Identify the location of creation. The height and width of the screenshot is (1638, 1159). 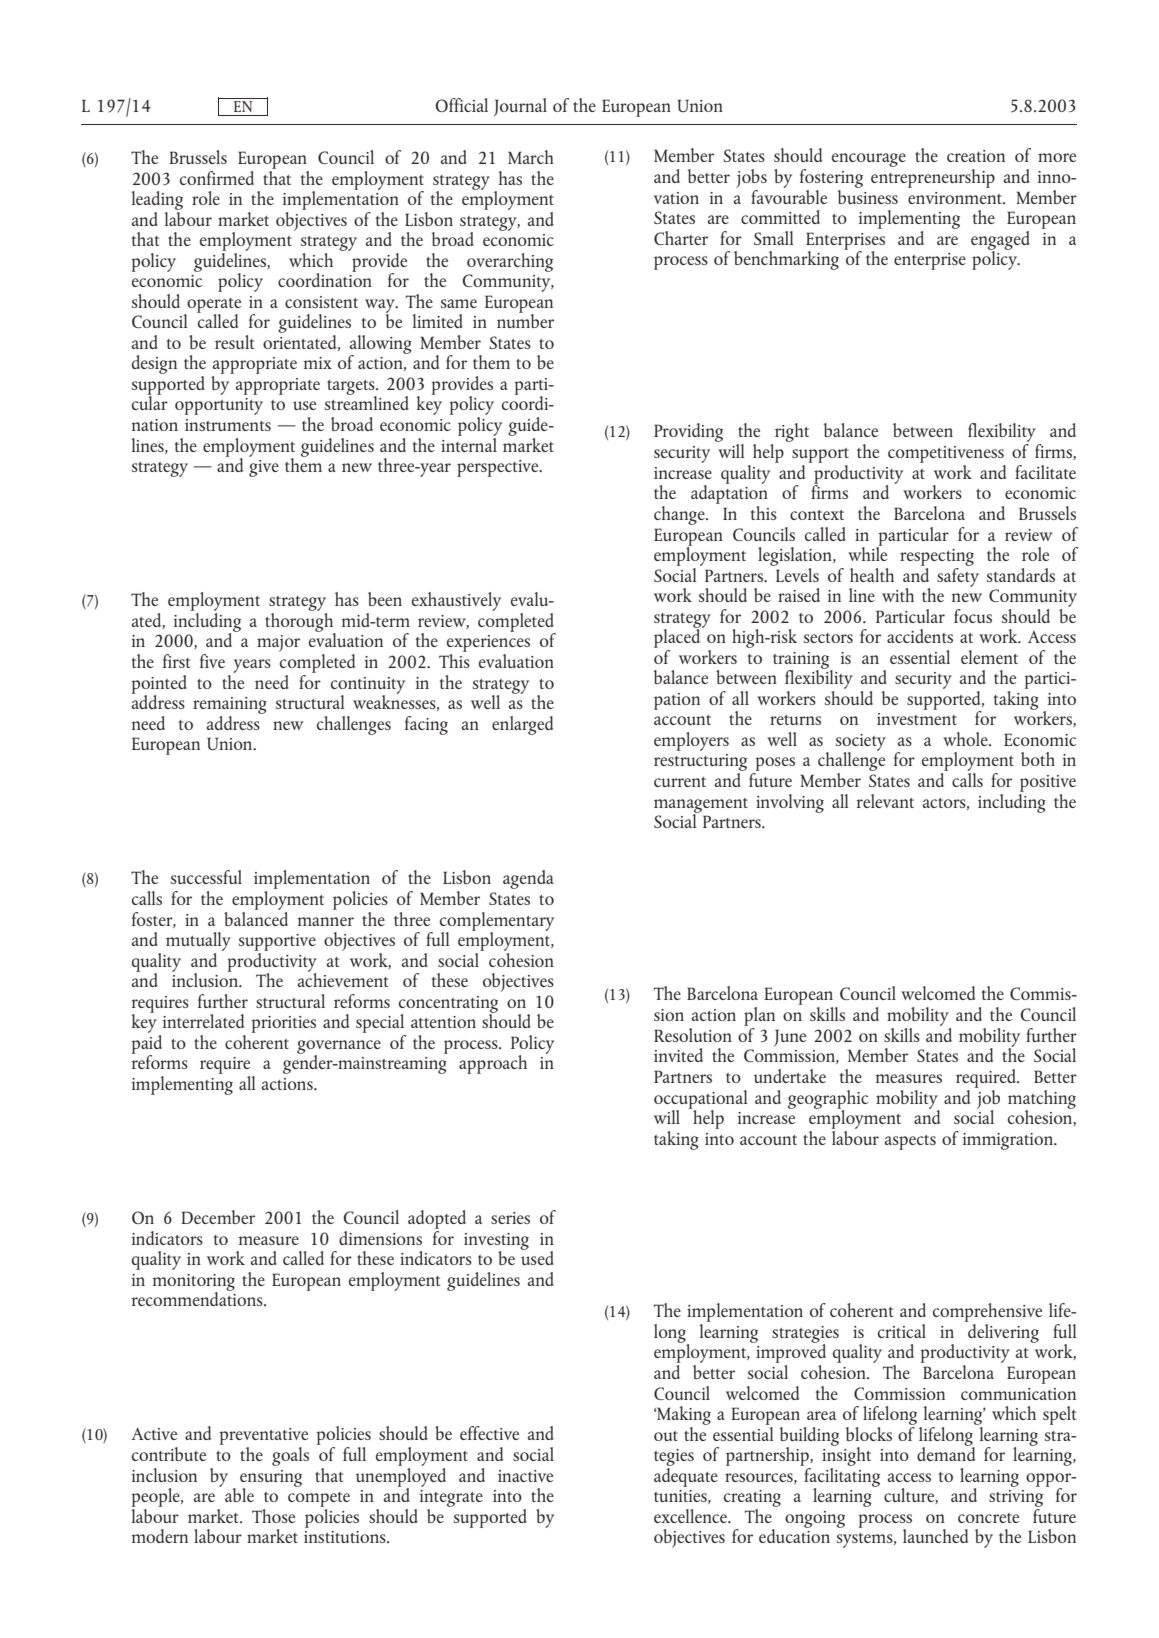
(976, 156).
